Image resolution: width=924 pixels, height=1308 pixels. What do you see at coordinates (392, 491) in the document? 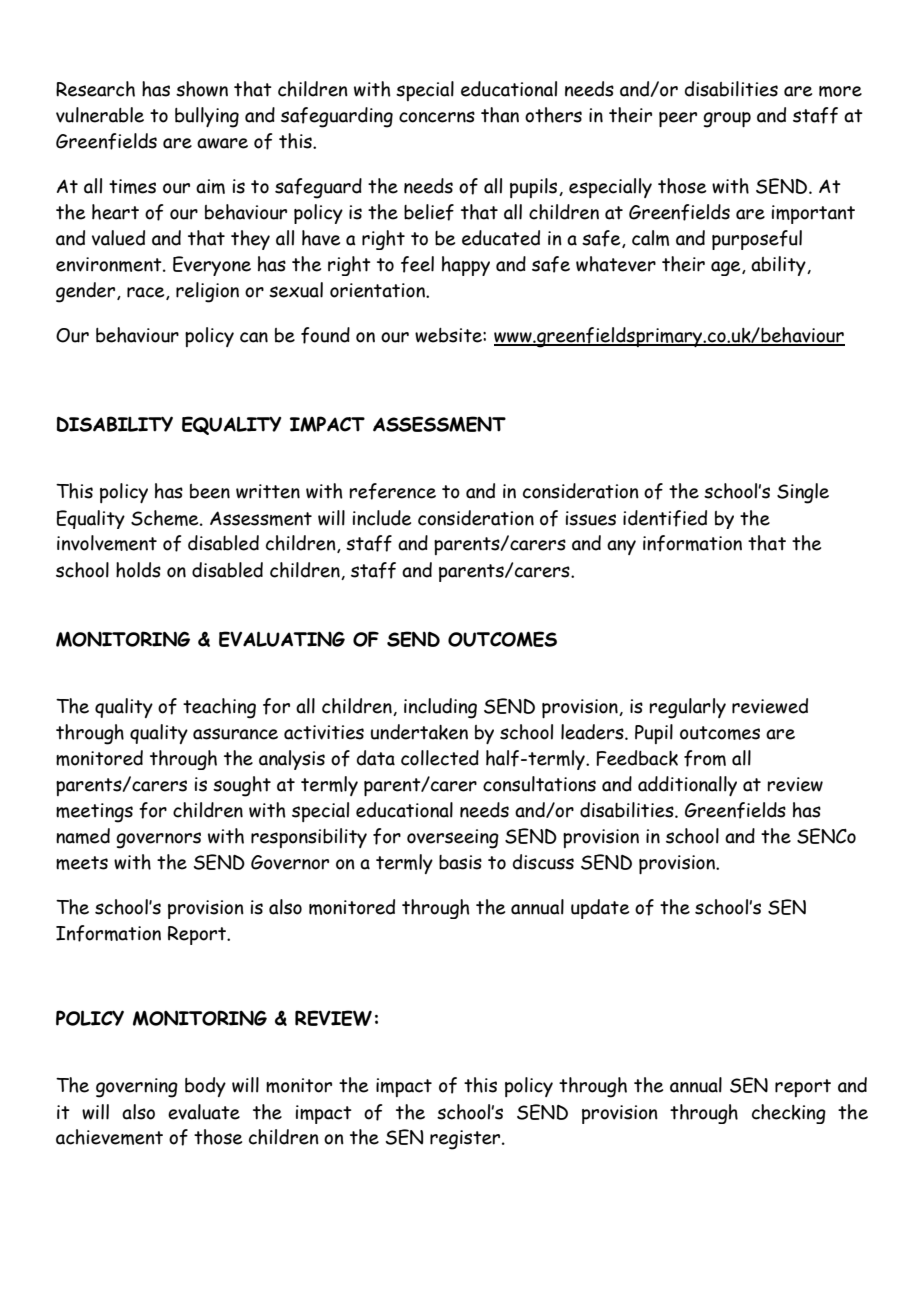
I see `reference` at bounding box center [392, 491].
